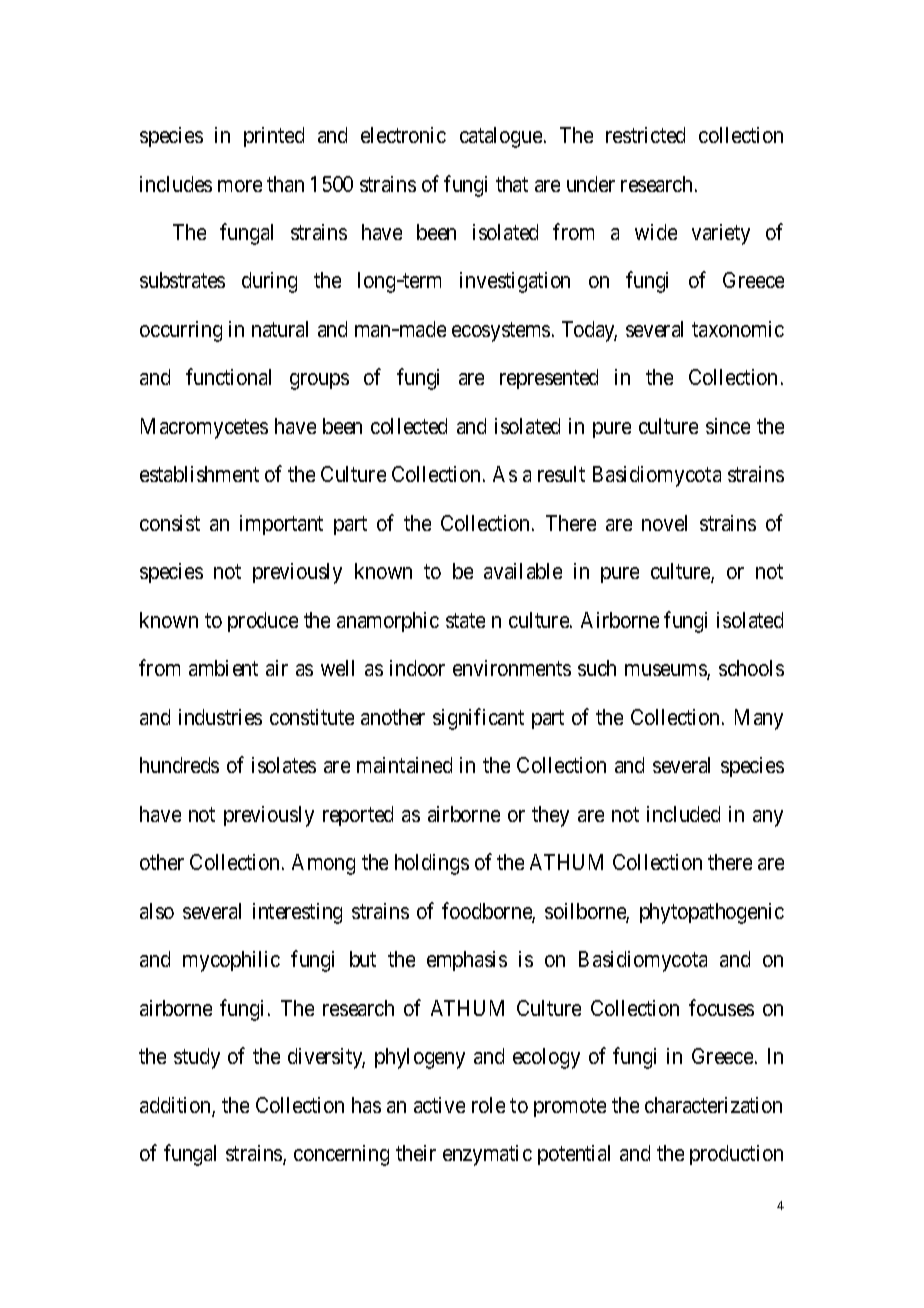 The height and width of the screenshot is (1308, 924). I want to click on state, so click(465, 620).
